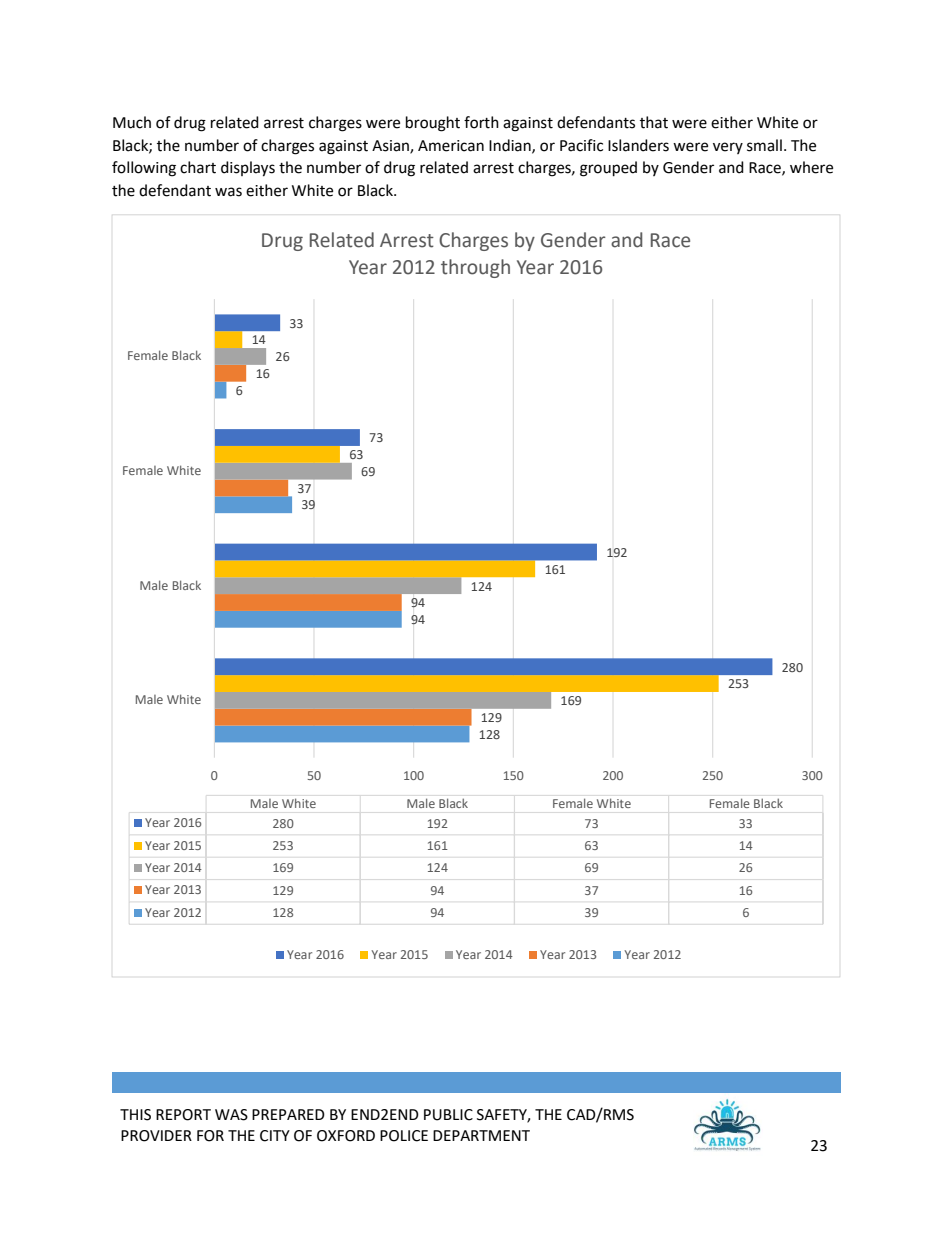 This page has width=952, height=1233. What do you see at coordinates (475, 268) in the page?
I see `through` at bounding box center [475, 268].
